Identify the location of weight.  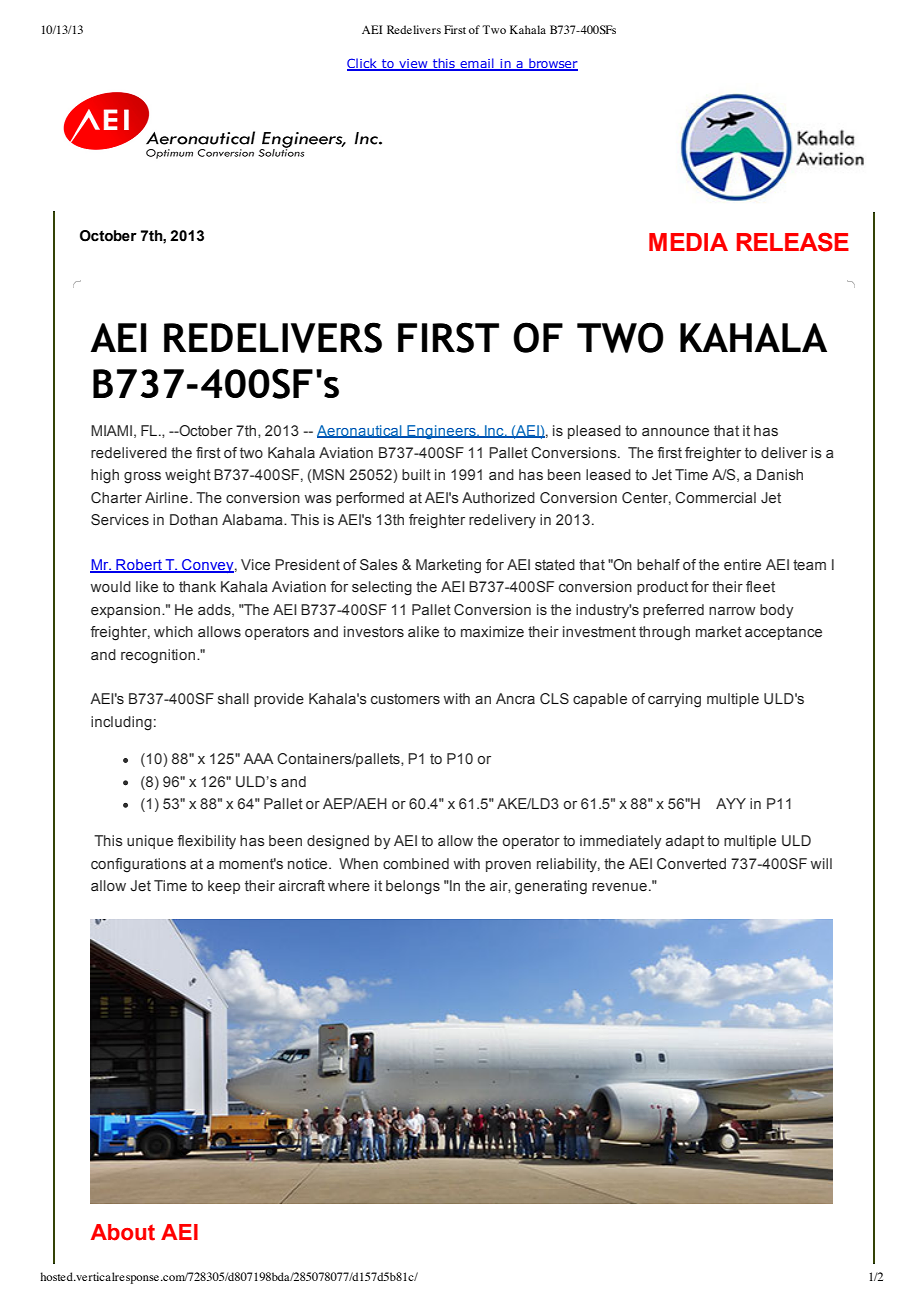
(188, 476).
